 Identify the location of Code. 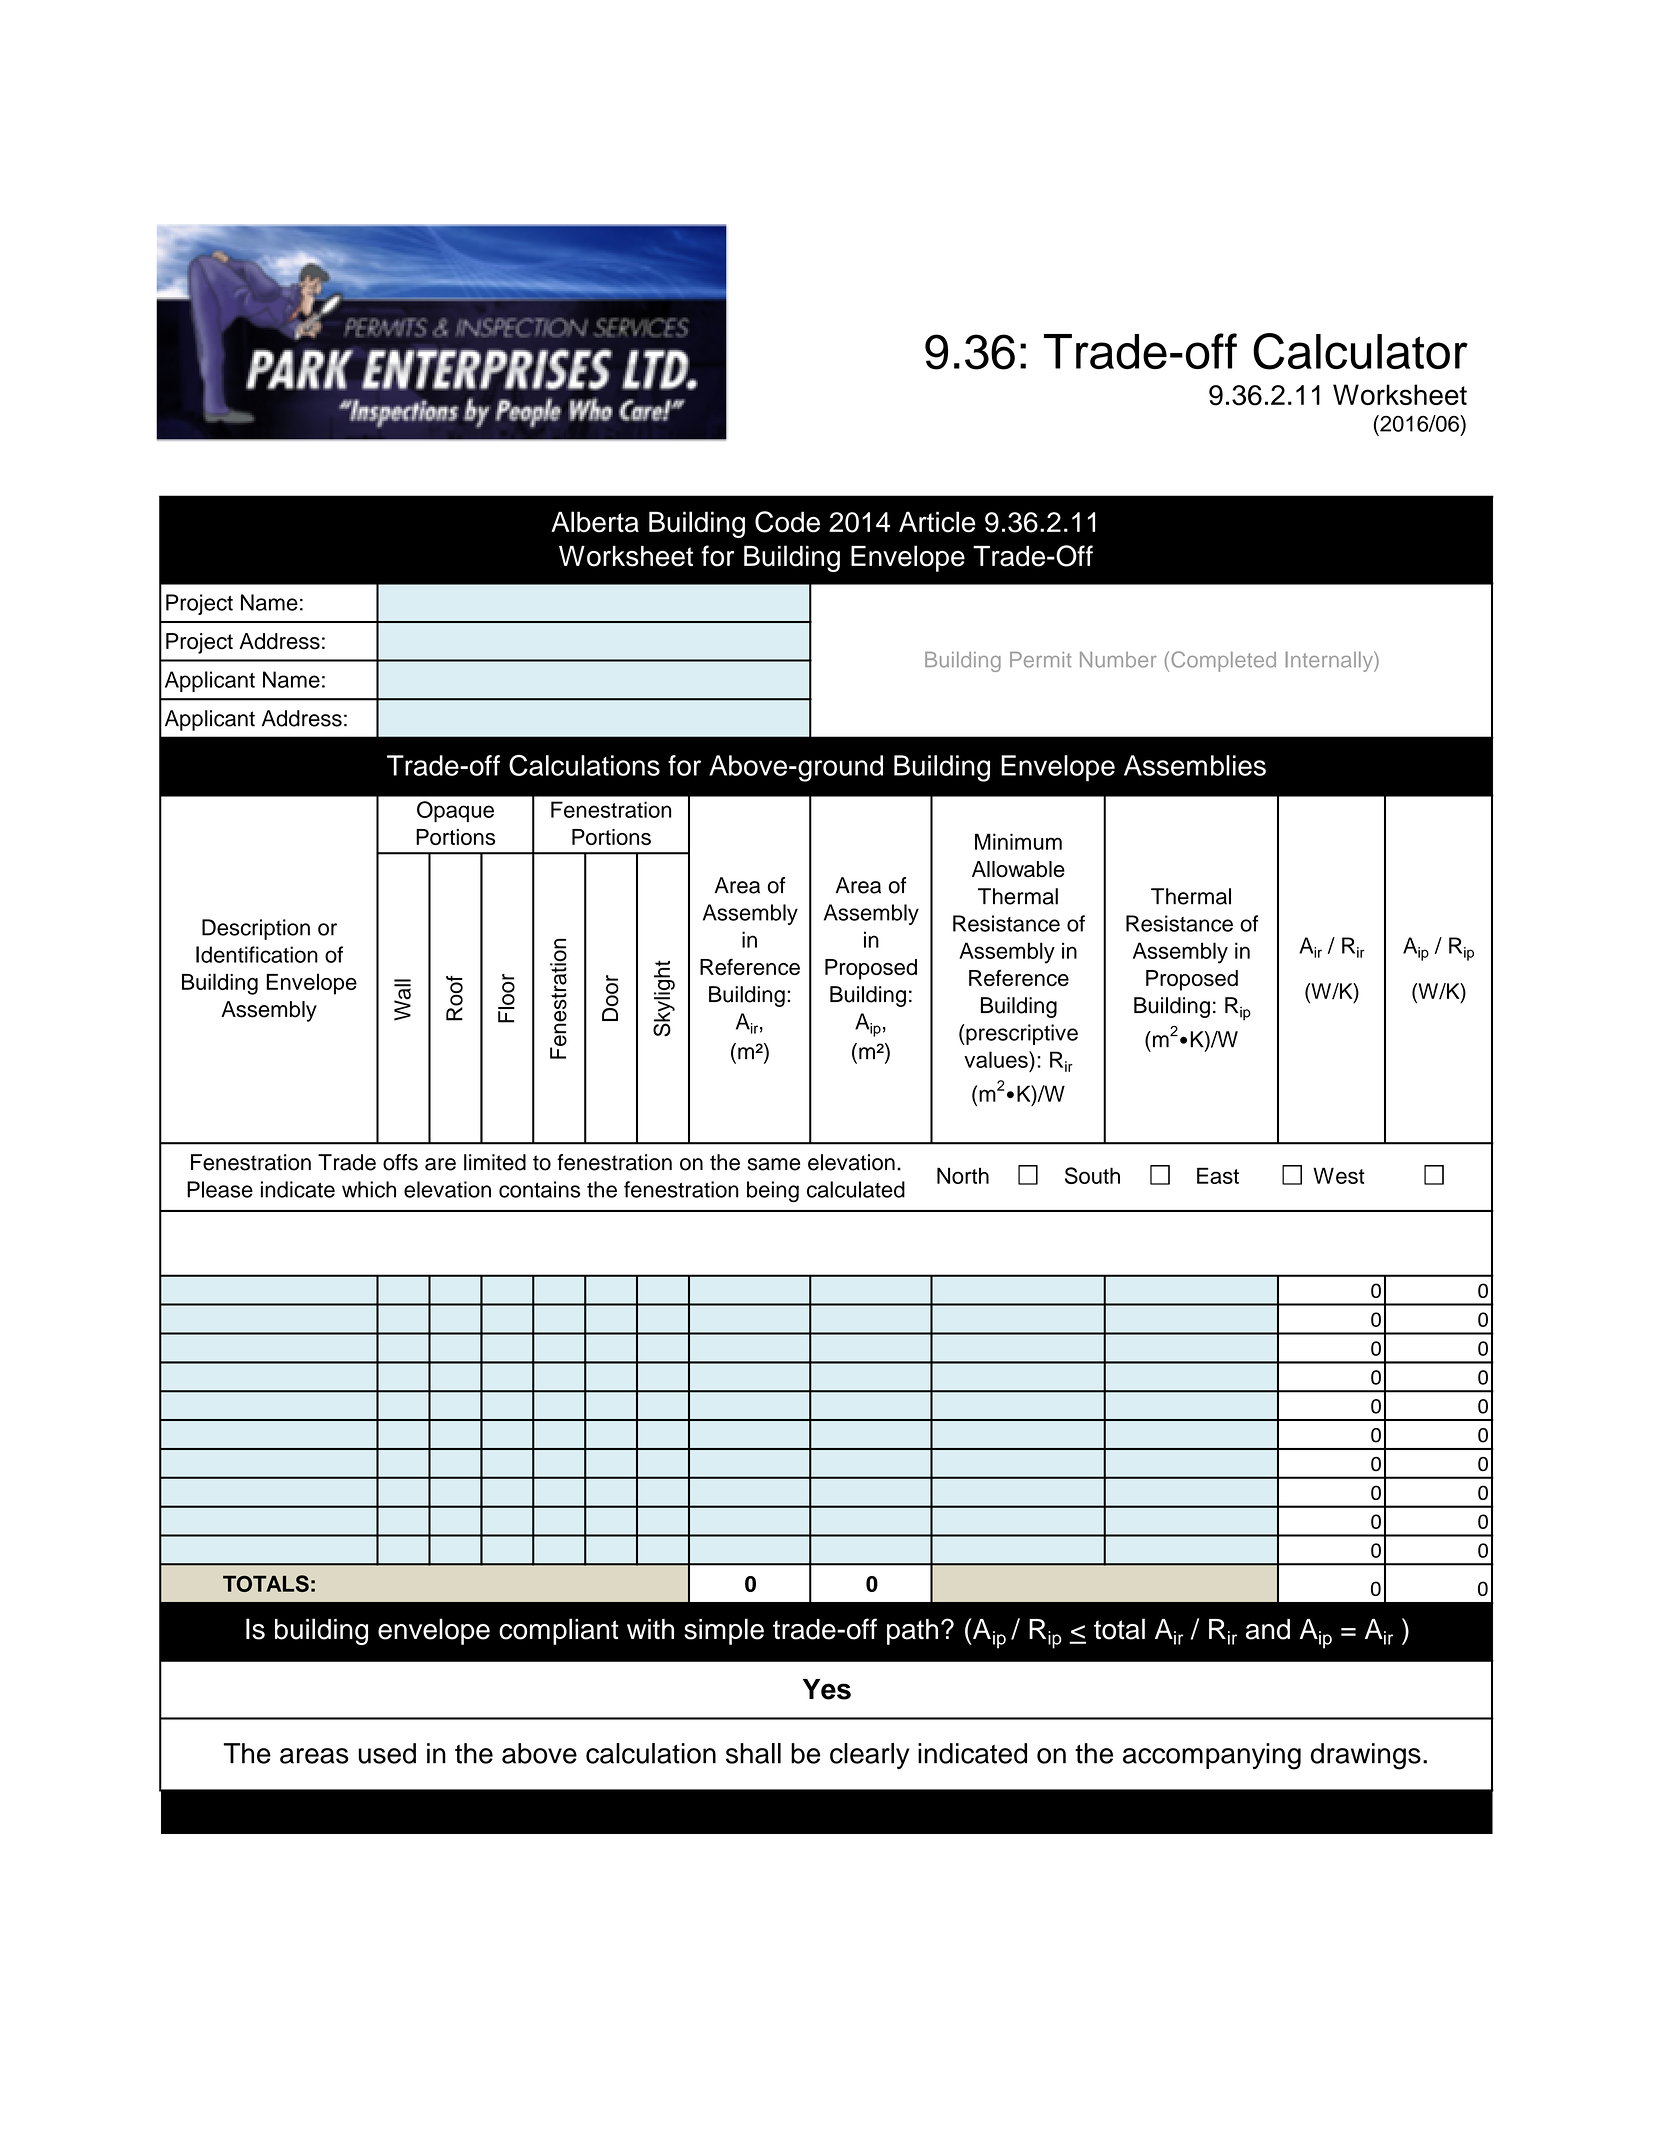
(787, 522).
